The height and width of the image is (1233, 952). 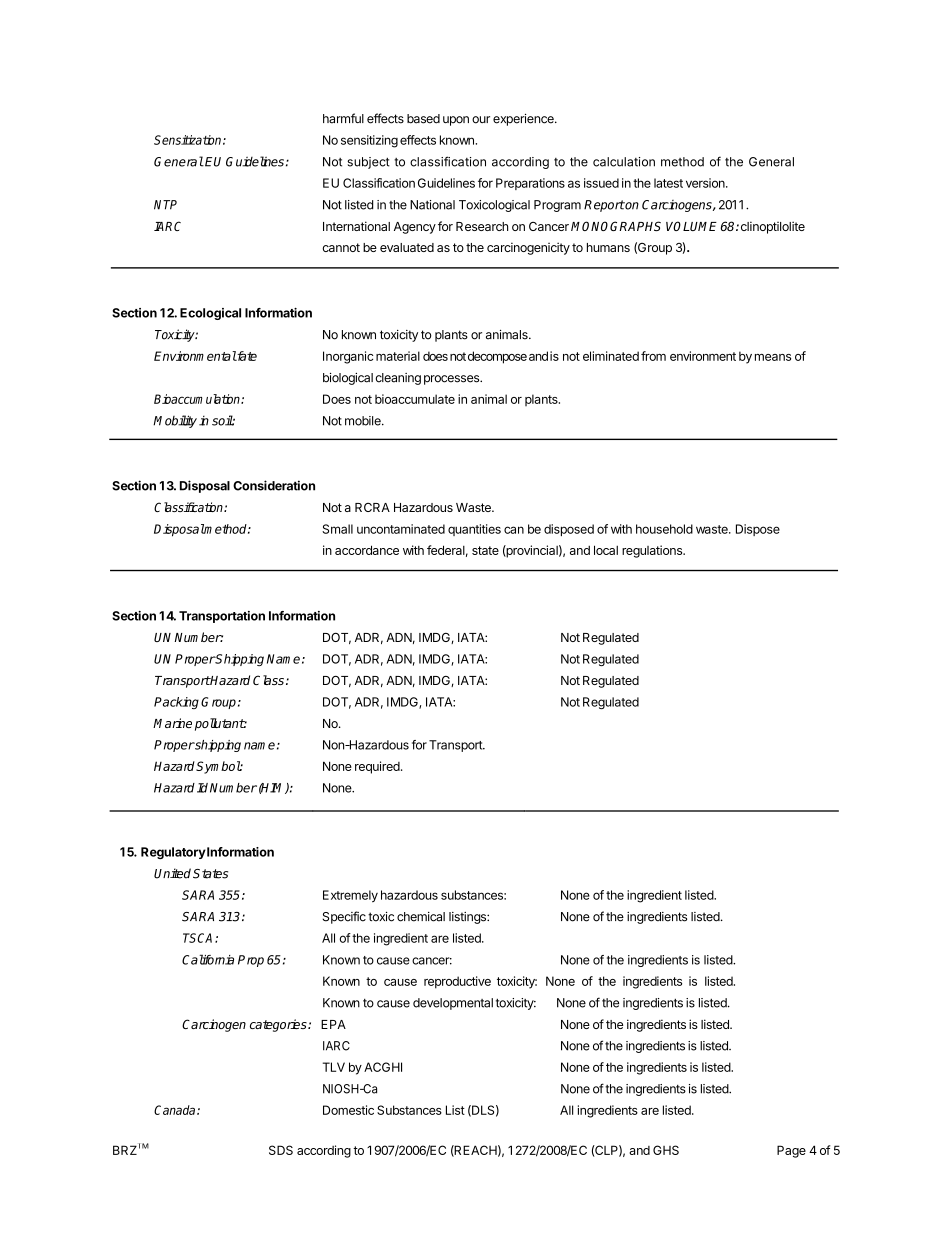 What do you see at coordinates (189, 140) in the image?
I see `Sensitization` at bounding box center [189, 140].
